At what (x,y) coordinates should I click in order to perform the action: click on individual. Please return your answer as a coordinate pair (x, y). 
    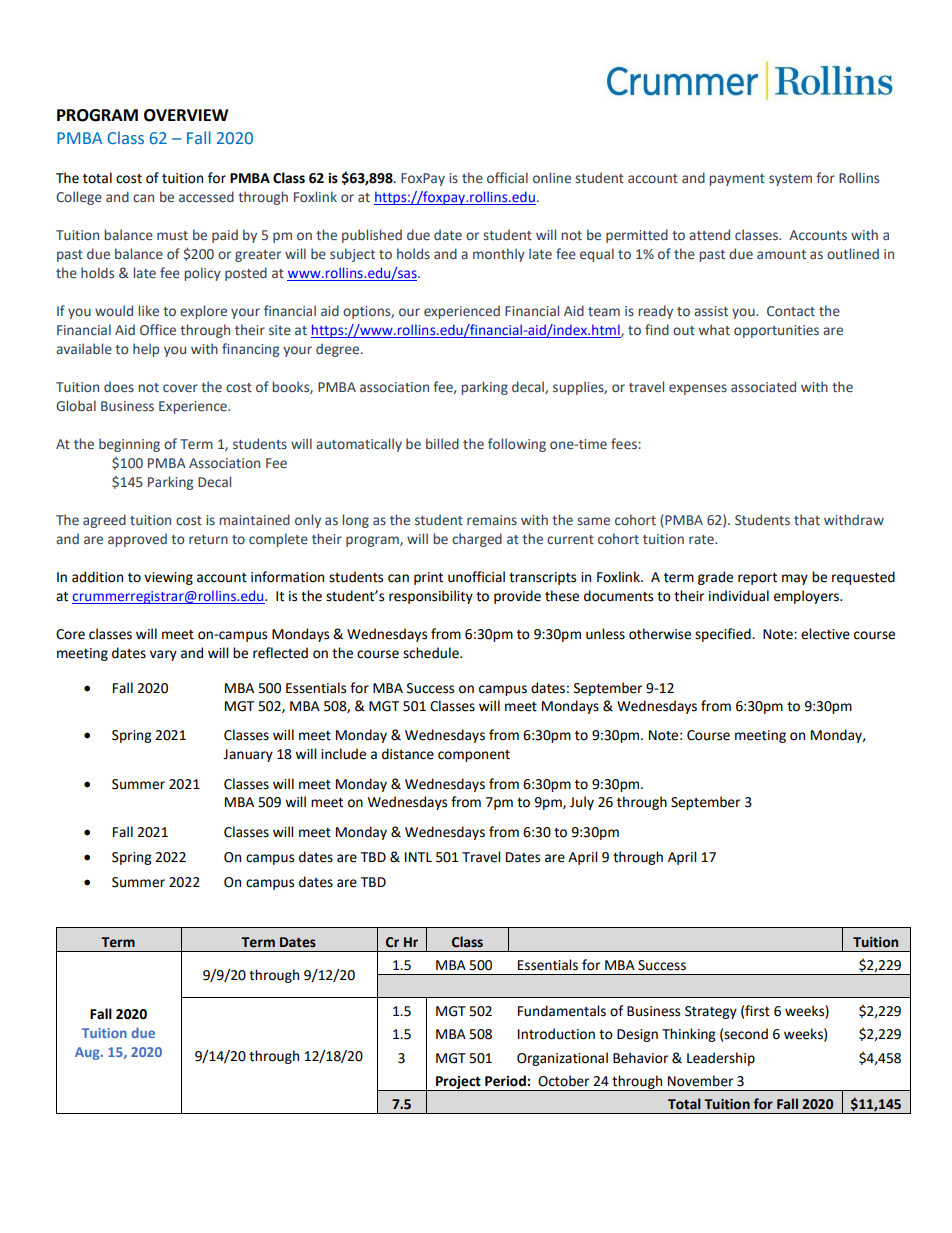
    Looking at the image, I should click on (739, 596).
